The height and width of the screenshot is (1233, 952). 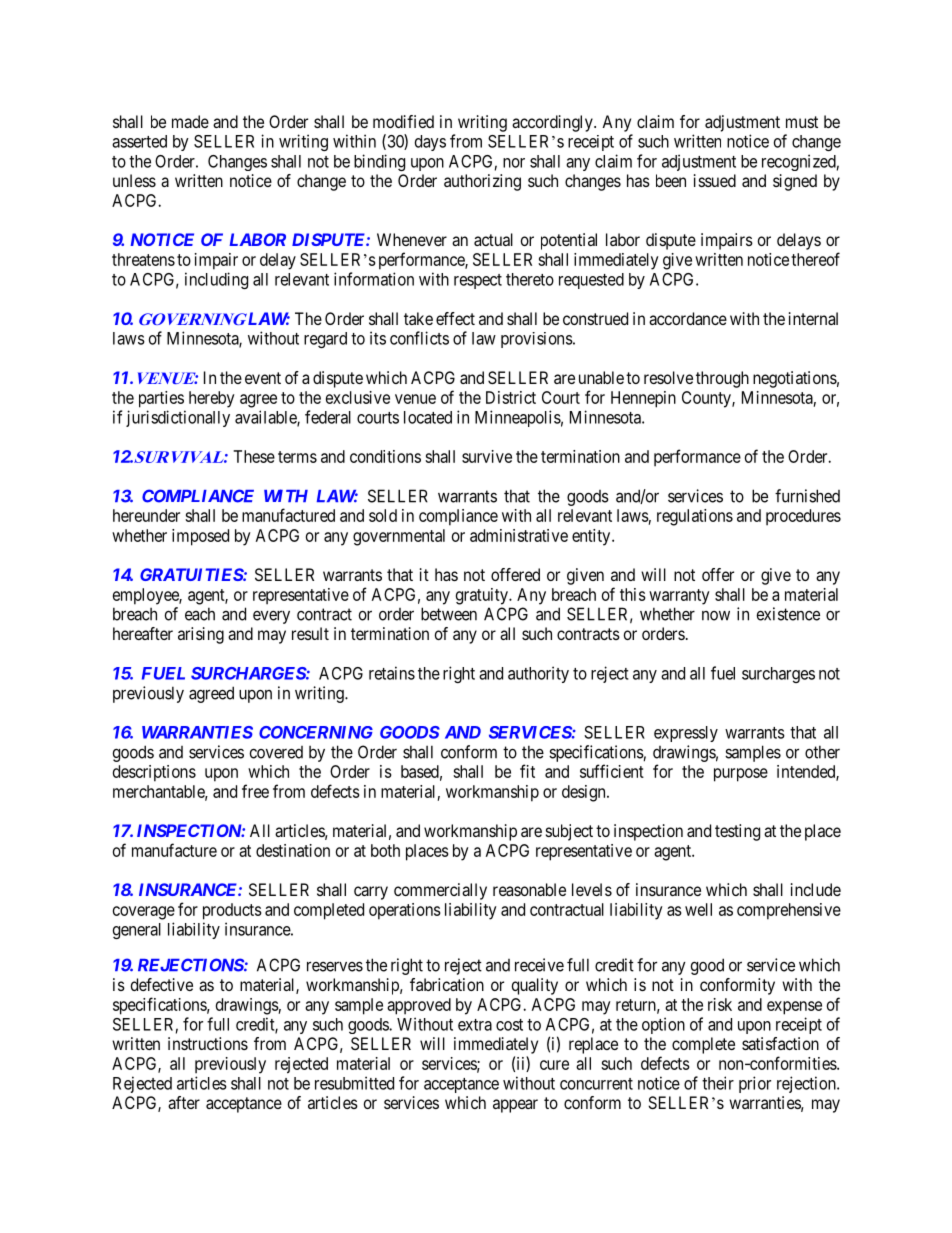 I want to click on now, so click(x=716, y=616).
